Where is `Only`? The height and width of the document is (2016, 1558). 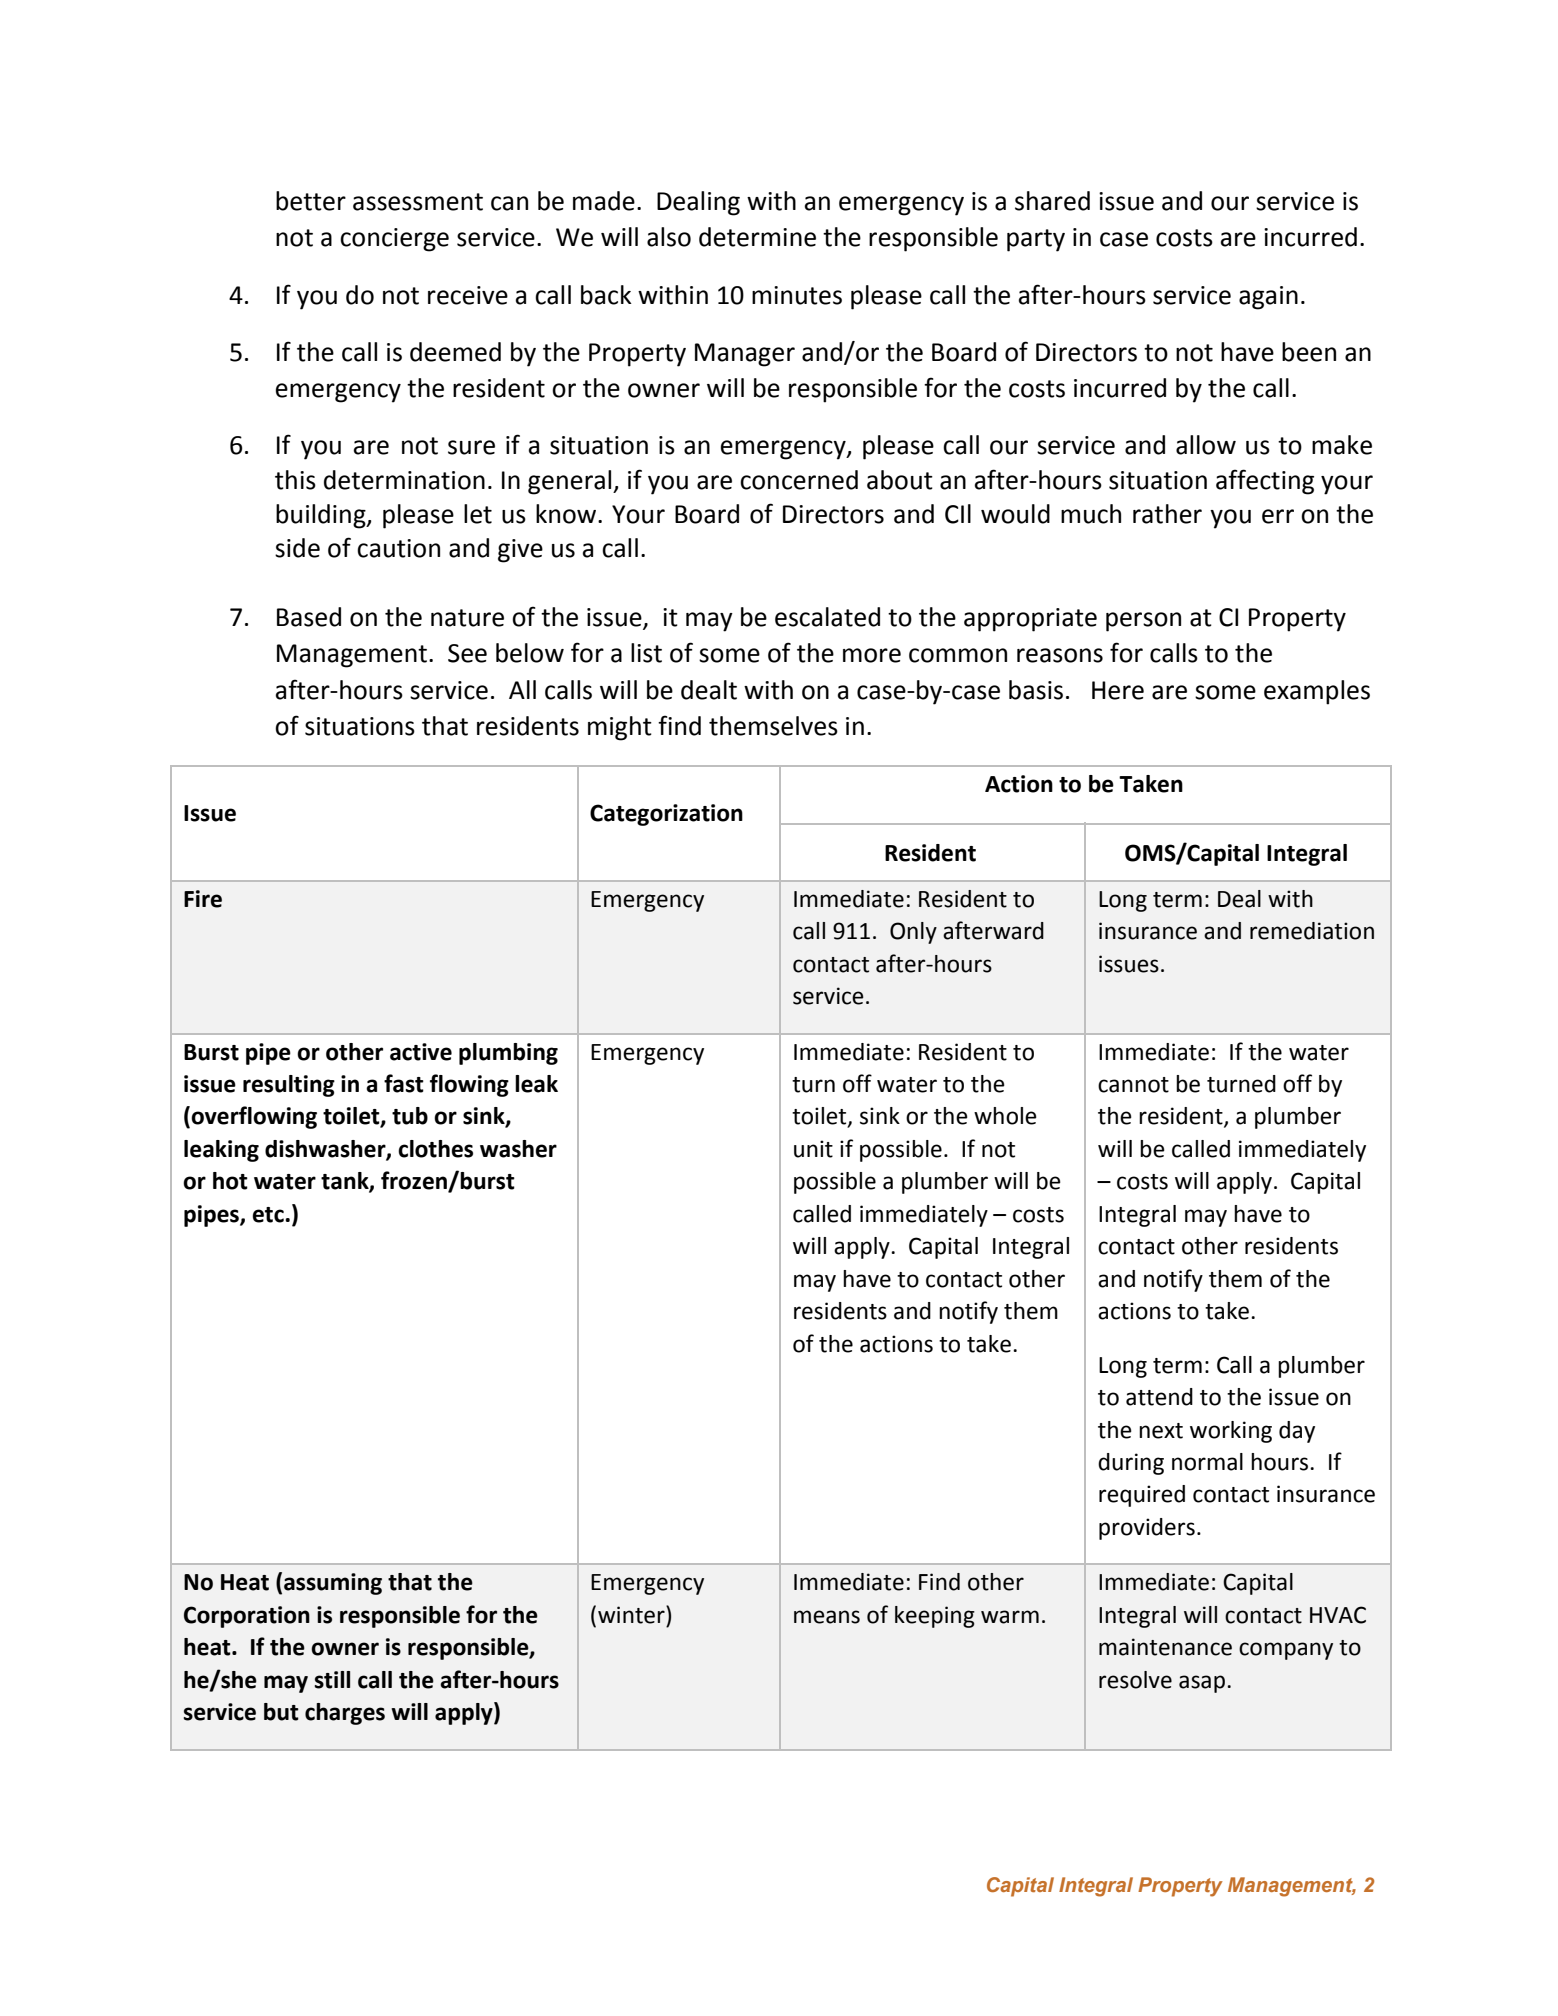
Only is located at coordinates (913, 933).
